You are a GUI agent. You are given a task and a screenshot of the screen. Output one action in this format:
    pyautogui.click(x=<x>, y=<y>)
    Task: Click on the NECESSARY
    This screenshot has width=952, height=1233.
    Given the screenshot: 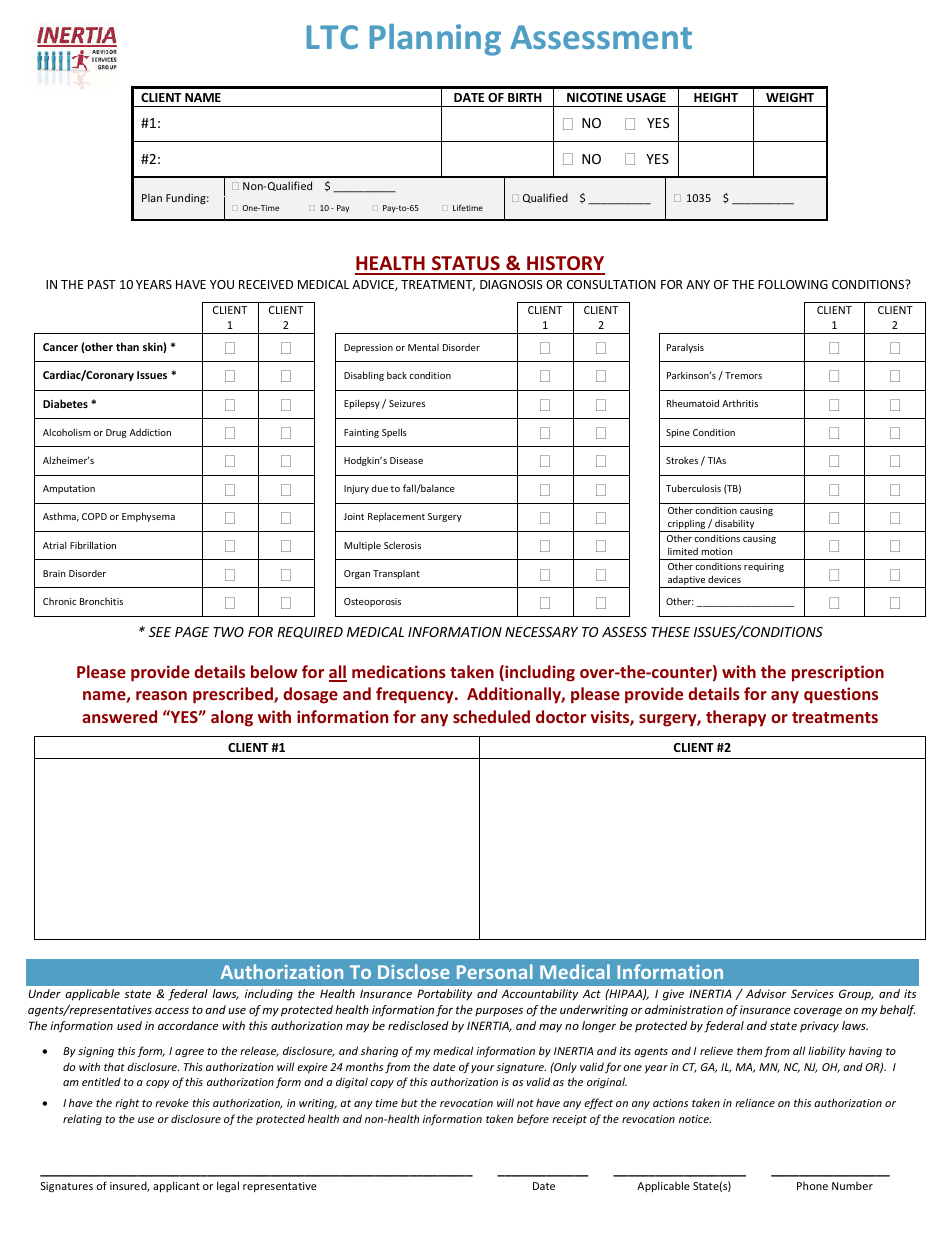 What is the action you would take?
    pyautogui.click(x=541, y=632)
